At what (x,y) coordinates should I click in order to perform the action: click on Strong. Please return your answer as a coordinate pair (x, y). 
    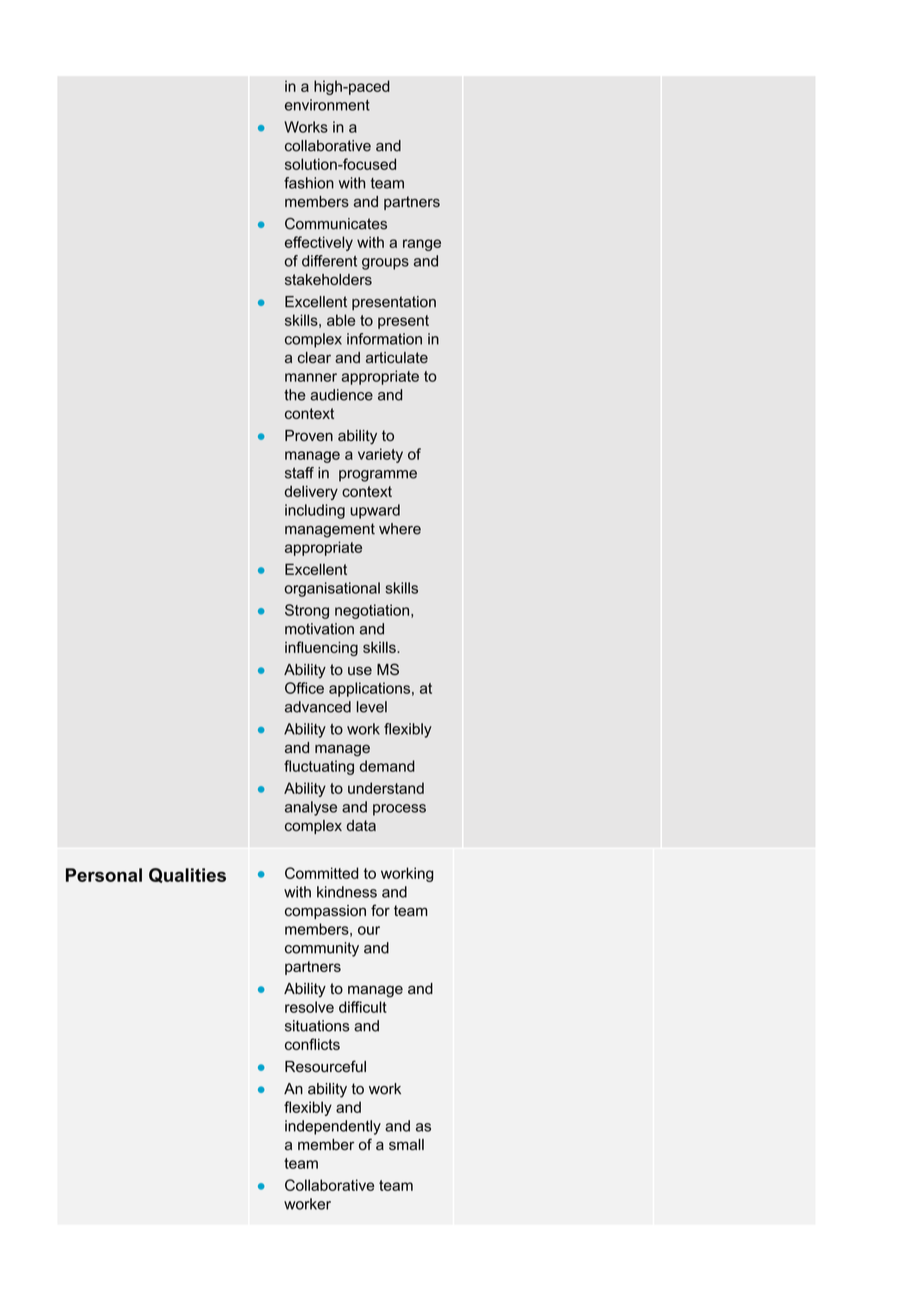
    Looking at the image, I should click on (307, 611).
